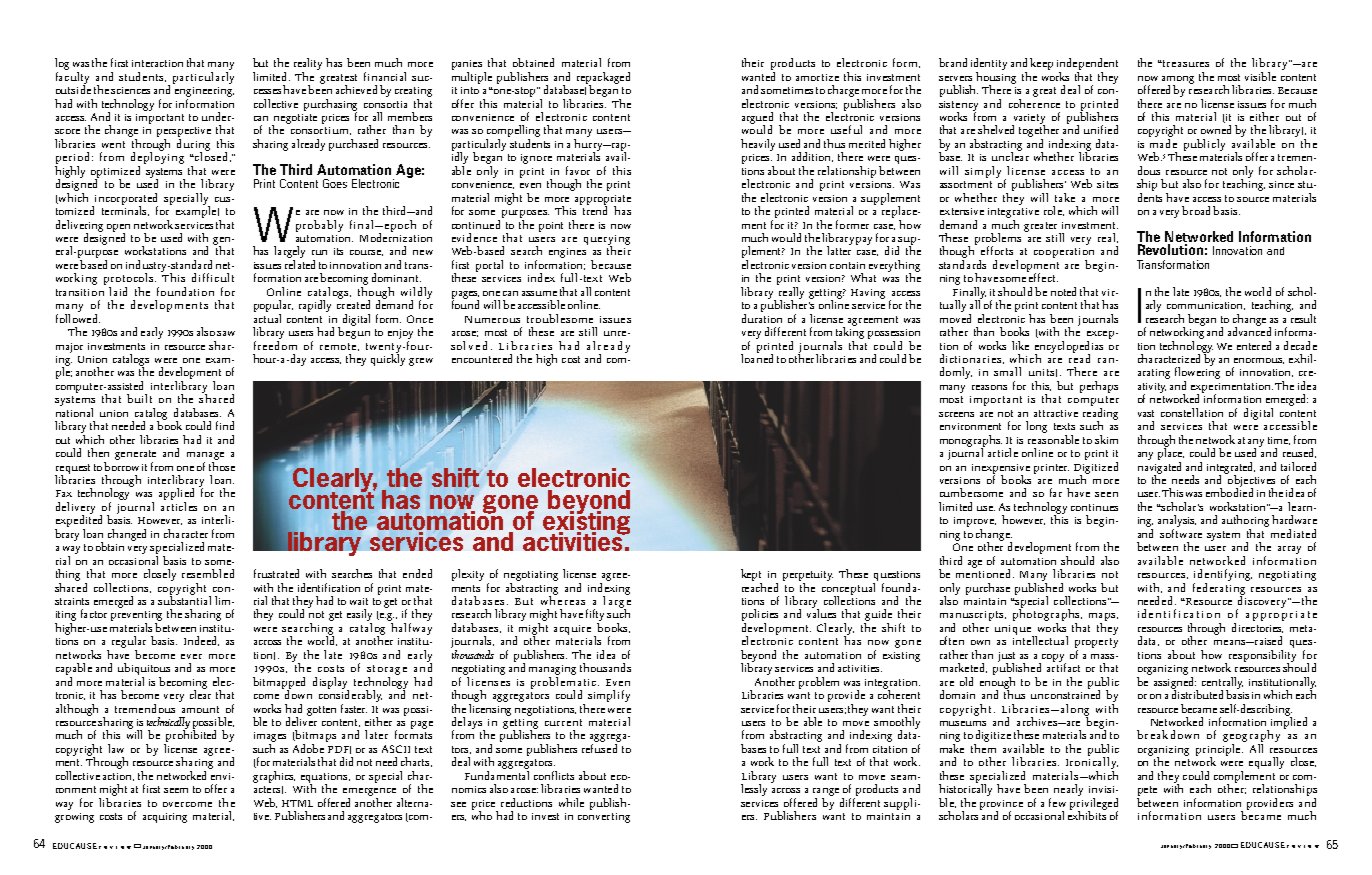 Image resolution: width=1372 pixels, height=875 pixels. I want to click on kept, so click(751, 575).
